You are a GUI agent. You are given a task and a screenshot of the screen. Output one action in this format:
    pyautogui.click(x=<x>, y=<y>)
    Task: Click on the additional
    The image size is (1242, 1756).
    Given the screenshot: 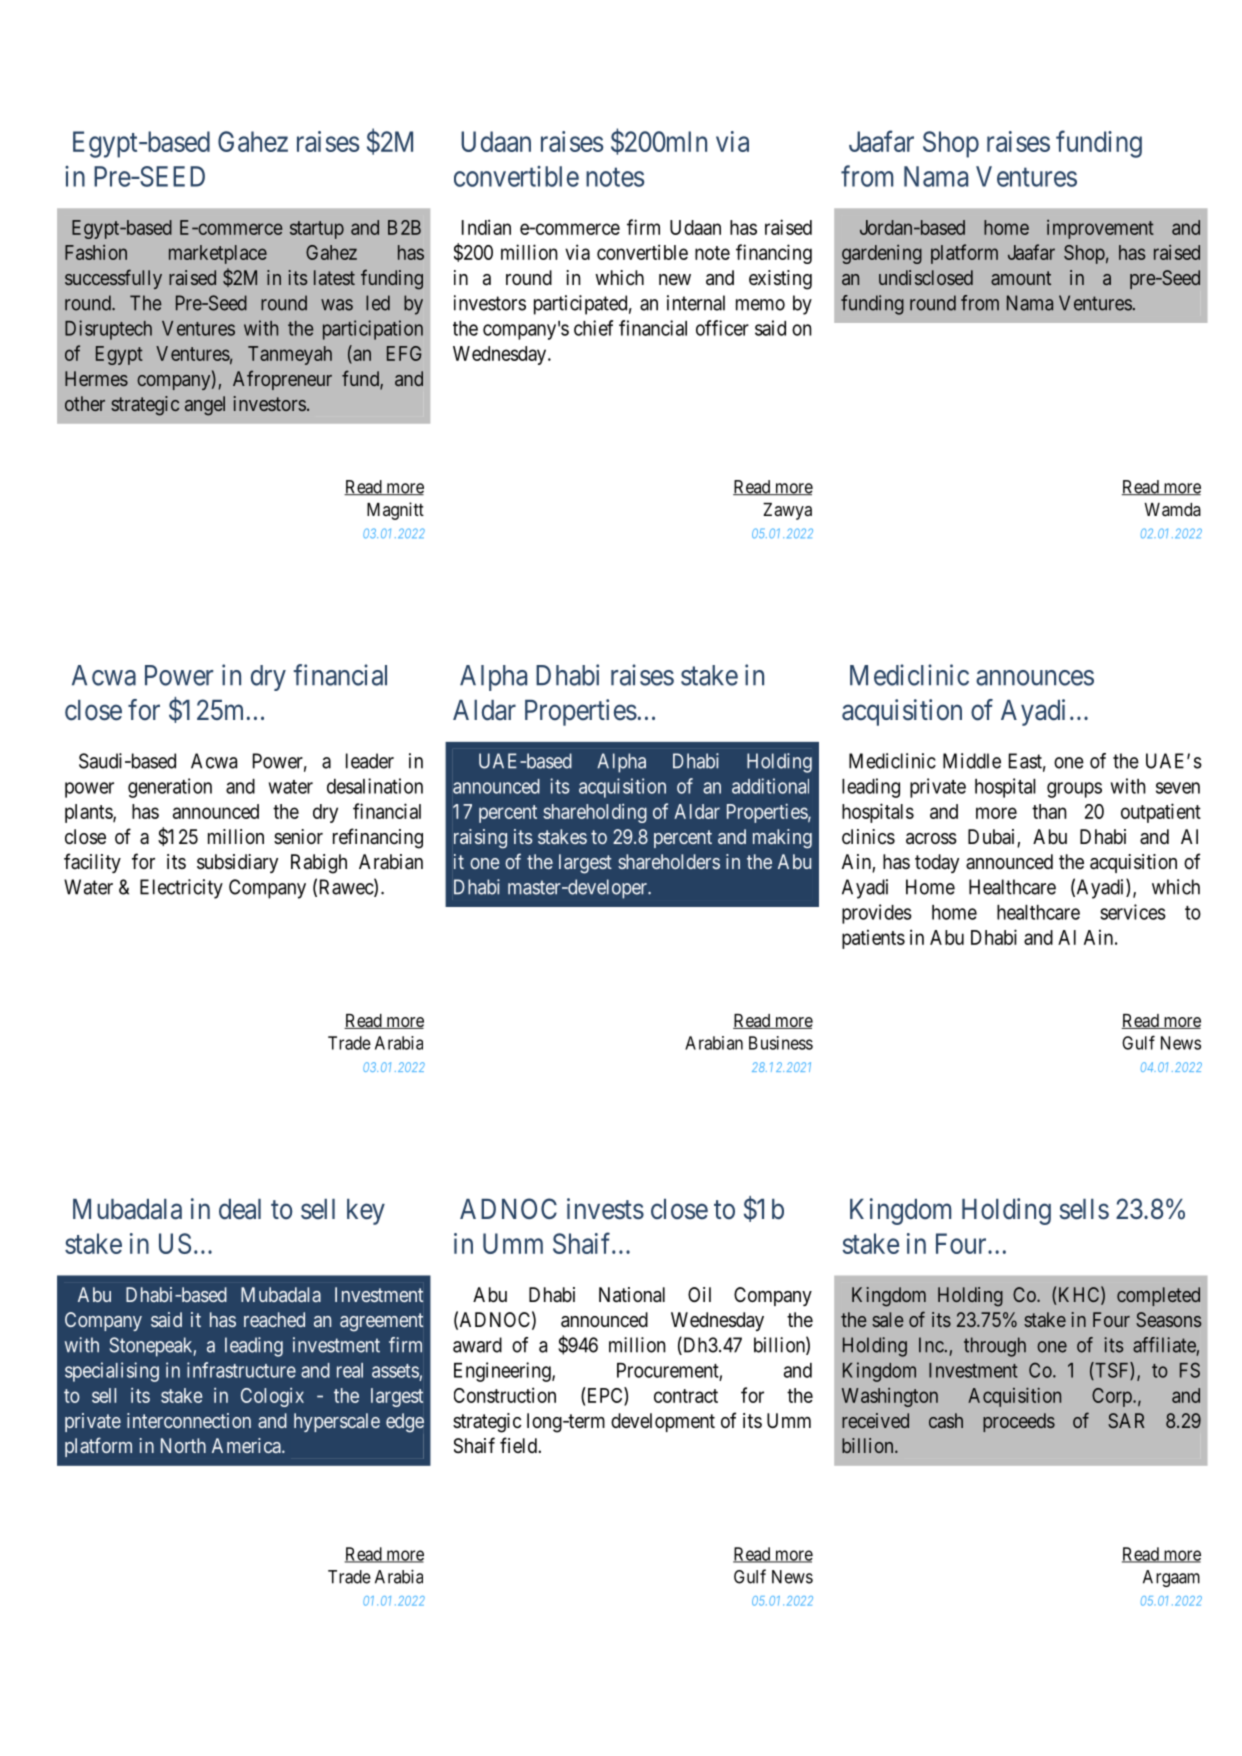 What is the action you would take?
    pyautogui.click(x=770, y=786)
